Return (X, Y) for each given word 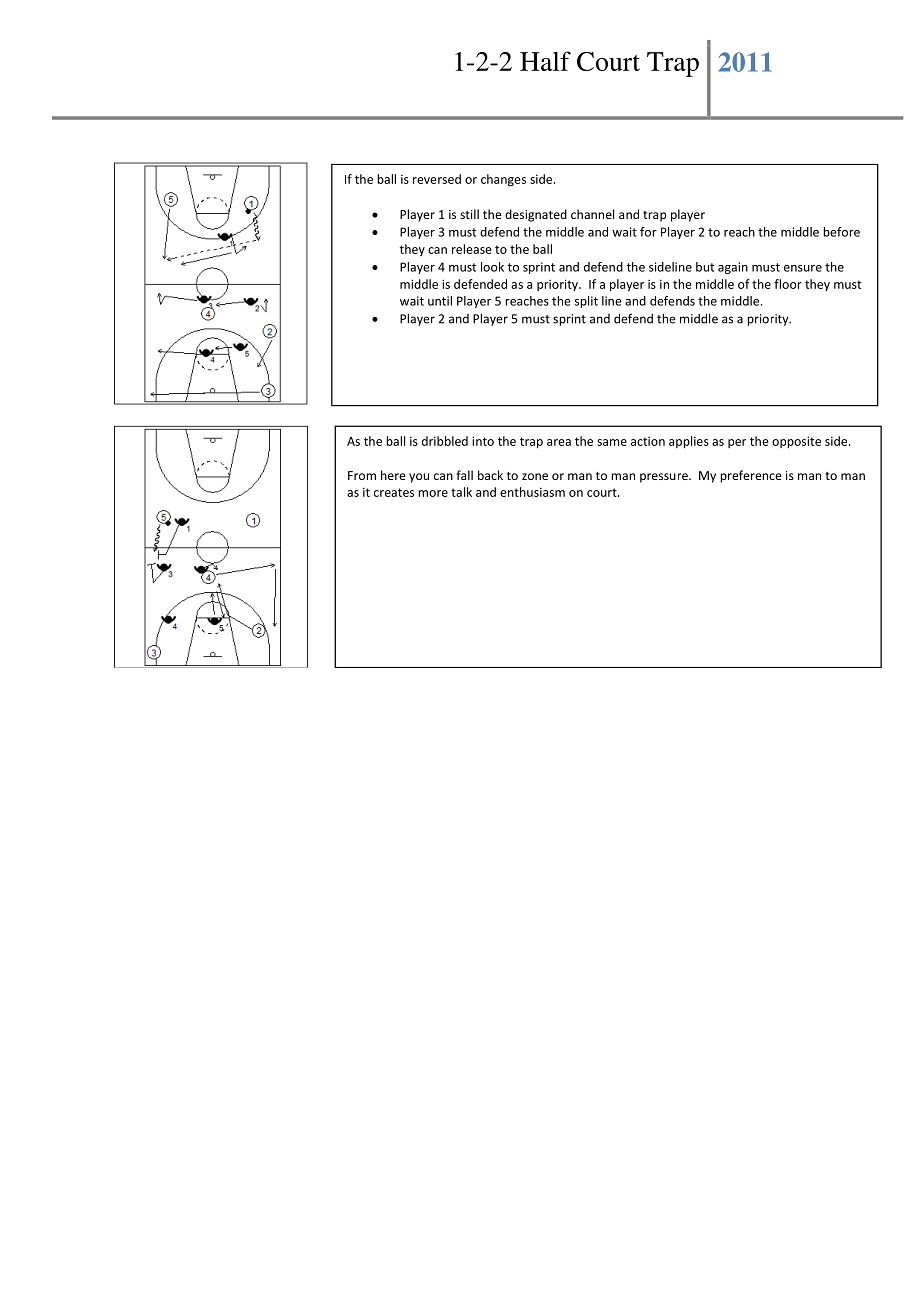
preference (751, 476)
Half (545, 61)
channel (592, 214)
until (440, 301)
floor (788, 284)
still (469, 214)
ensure (803, 268)
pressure (665, 478)
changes (503, 180)
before (841, 232)
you (419, 478)
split (586, 302)
